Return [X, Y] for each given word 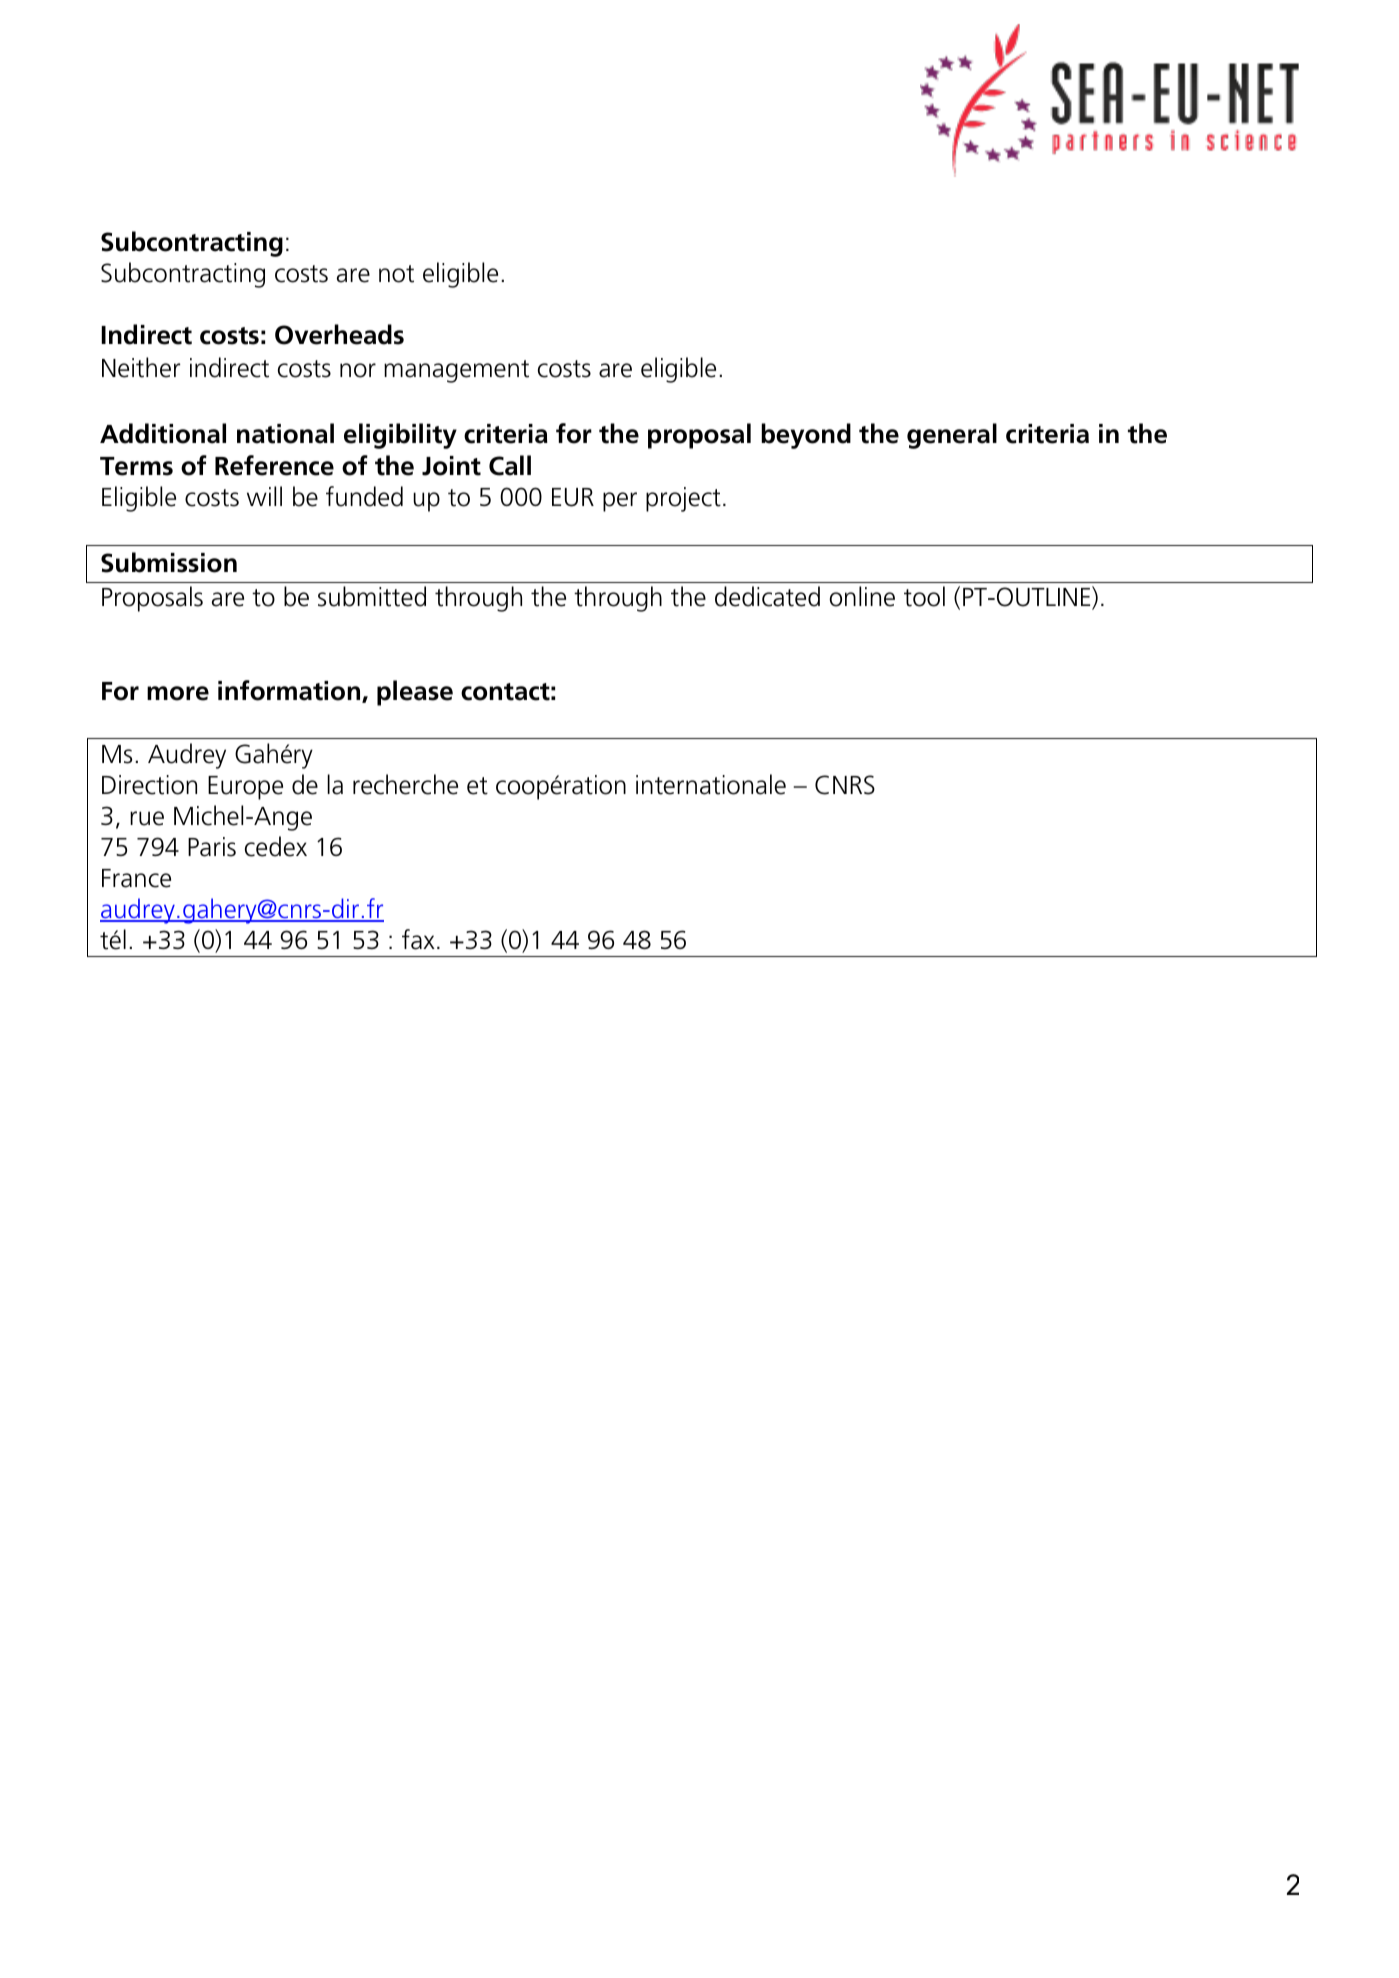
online [862, 596]
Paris [212, 847]
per [620, 502]
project [683, 499]
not [396, 274]
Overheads [339, 334]
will [264, 496]
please [415, 693]
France [136, 878]
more [178, 693]
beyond [806, 436]
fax [418, 939]
